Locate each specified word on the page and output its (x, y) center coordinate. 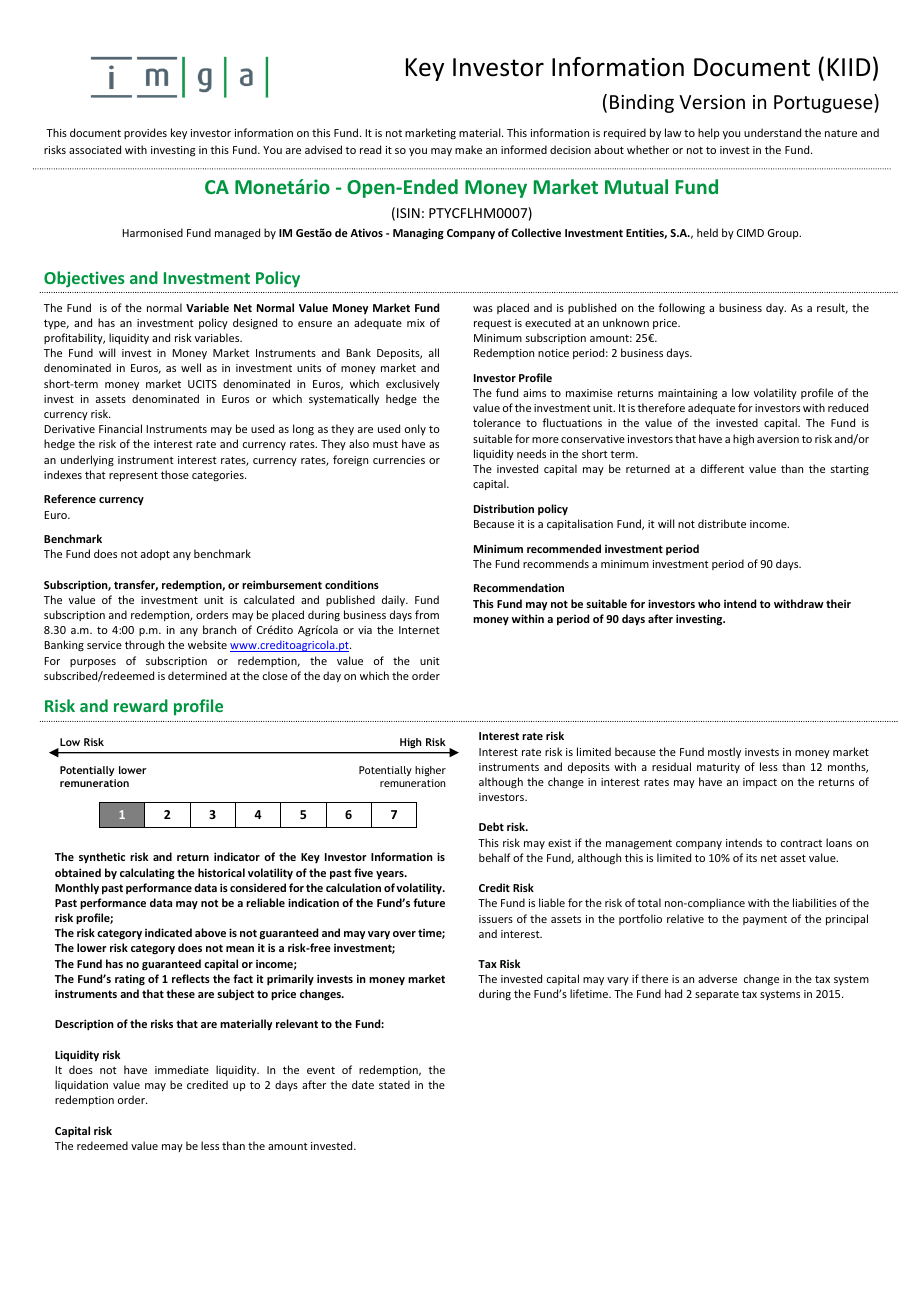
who (709, 603)
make (468, 149)
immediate (182, 1069)
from (427, 614)
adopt (155, 554)
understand (772, 132)
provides (145, 133)
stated (394, 1084)
